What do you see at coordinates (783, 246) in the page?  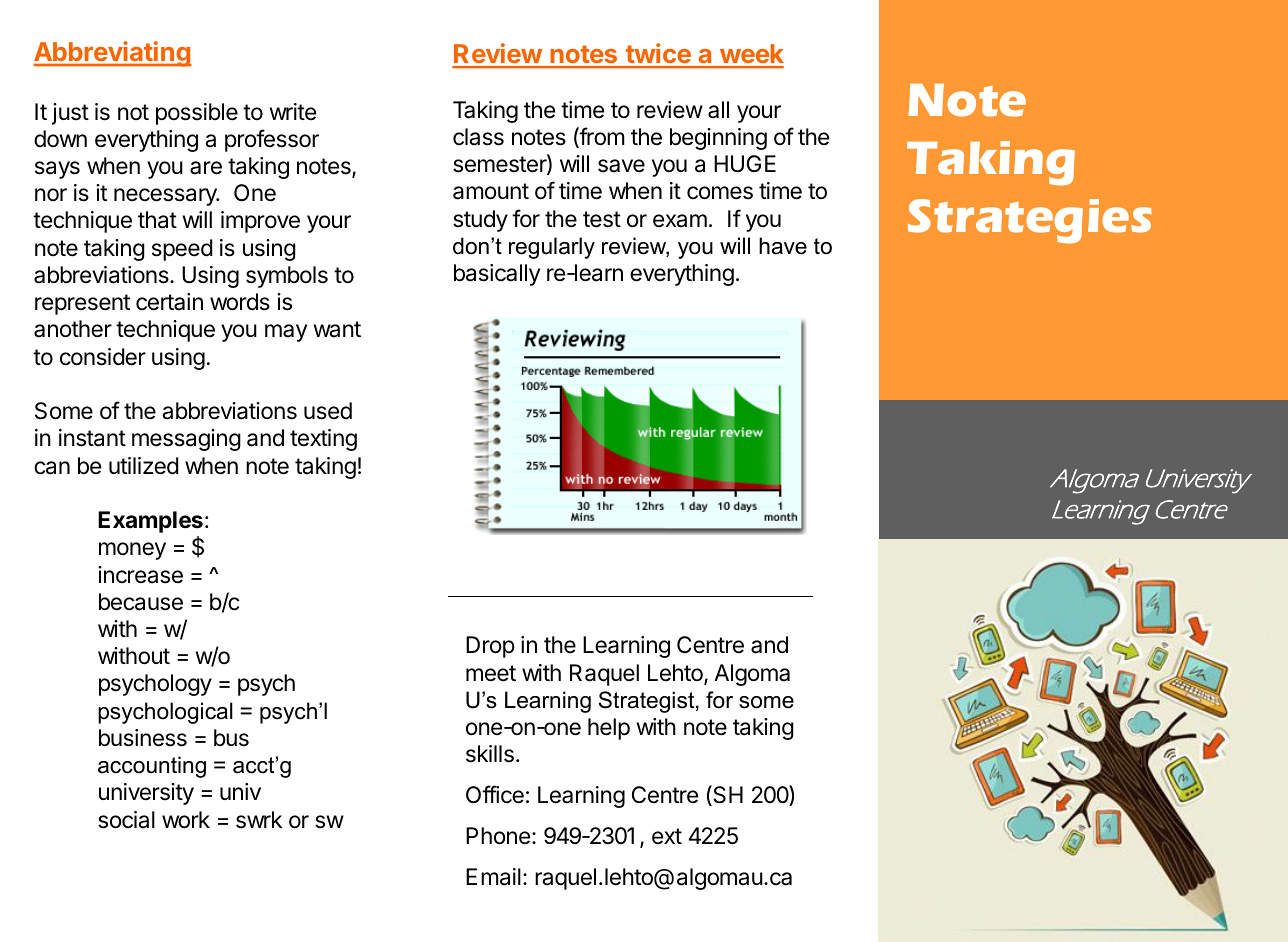 I see `have` at bounding box center [783, 246].
